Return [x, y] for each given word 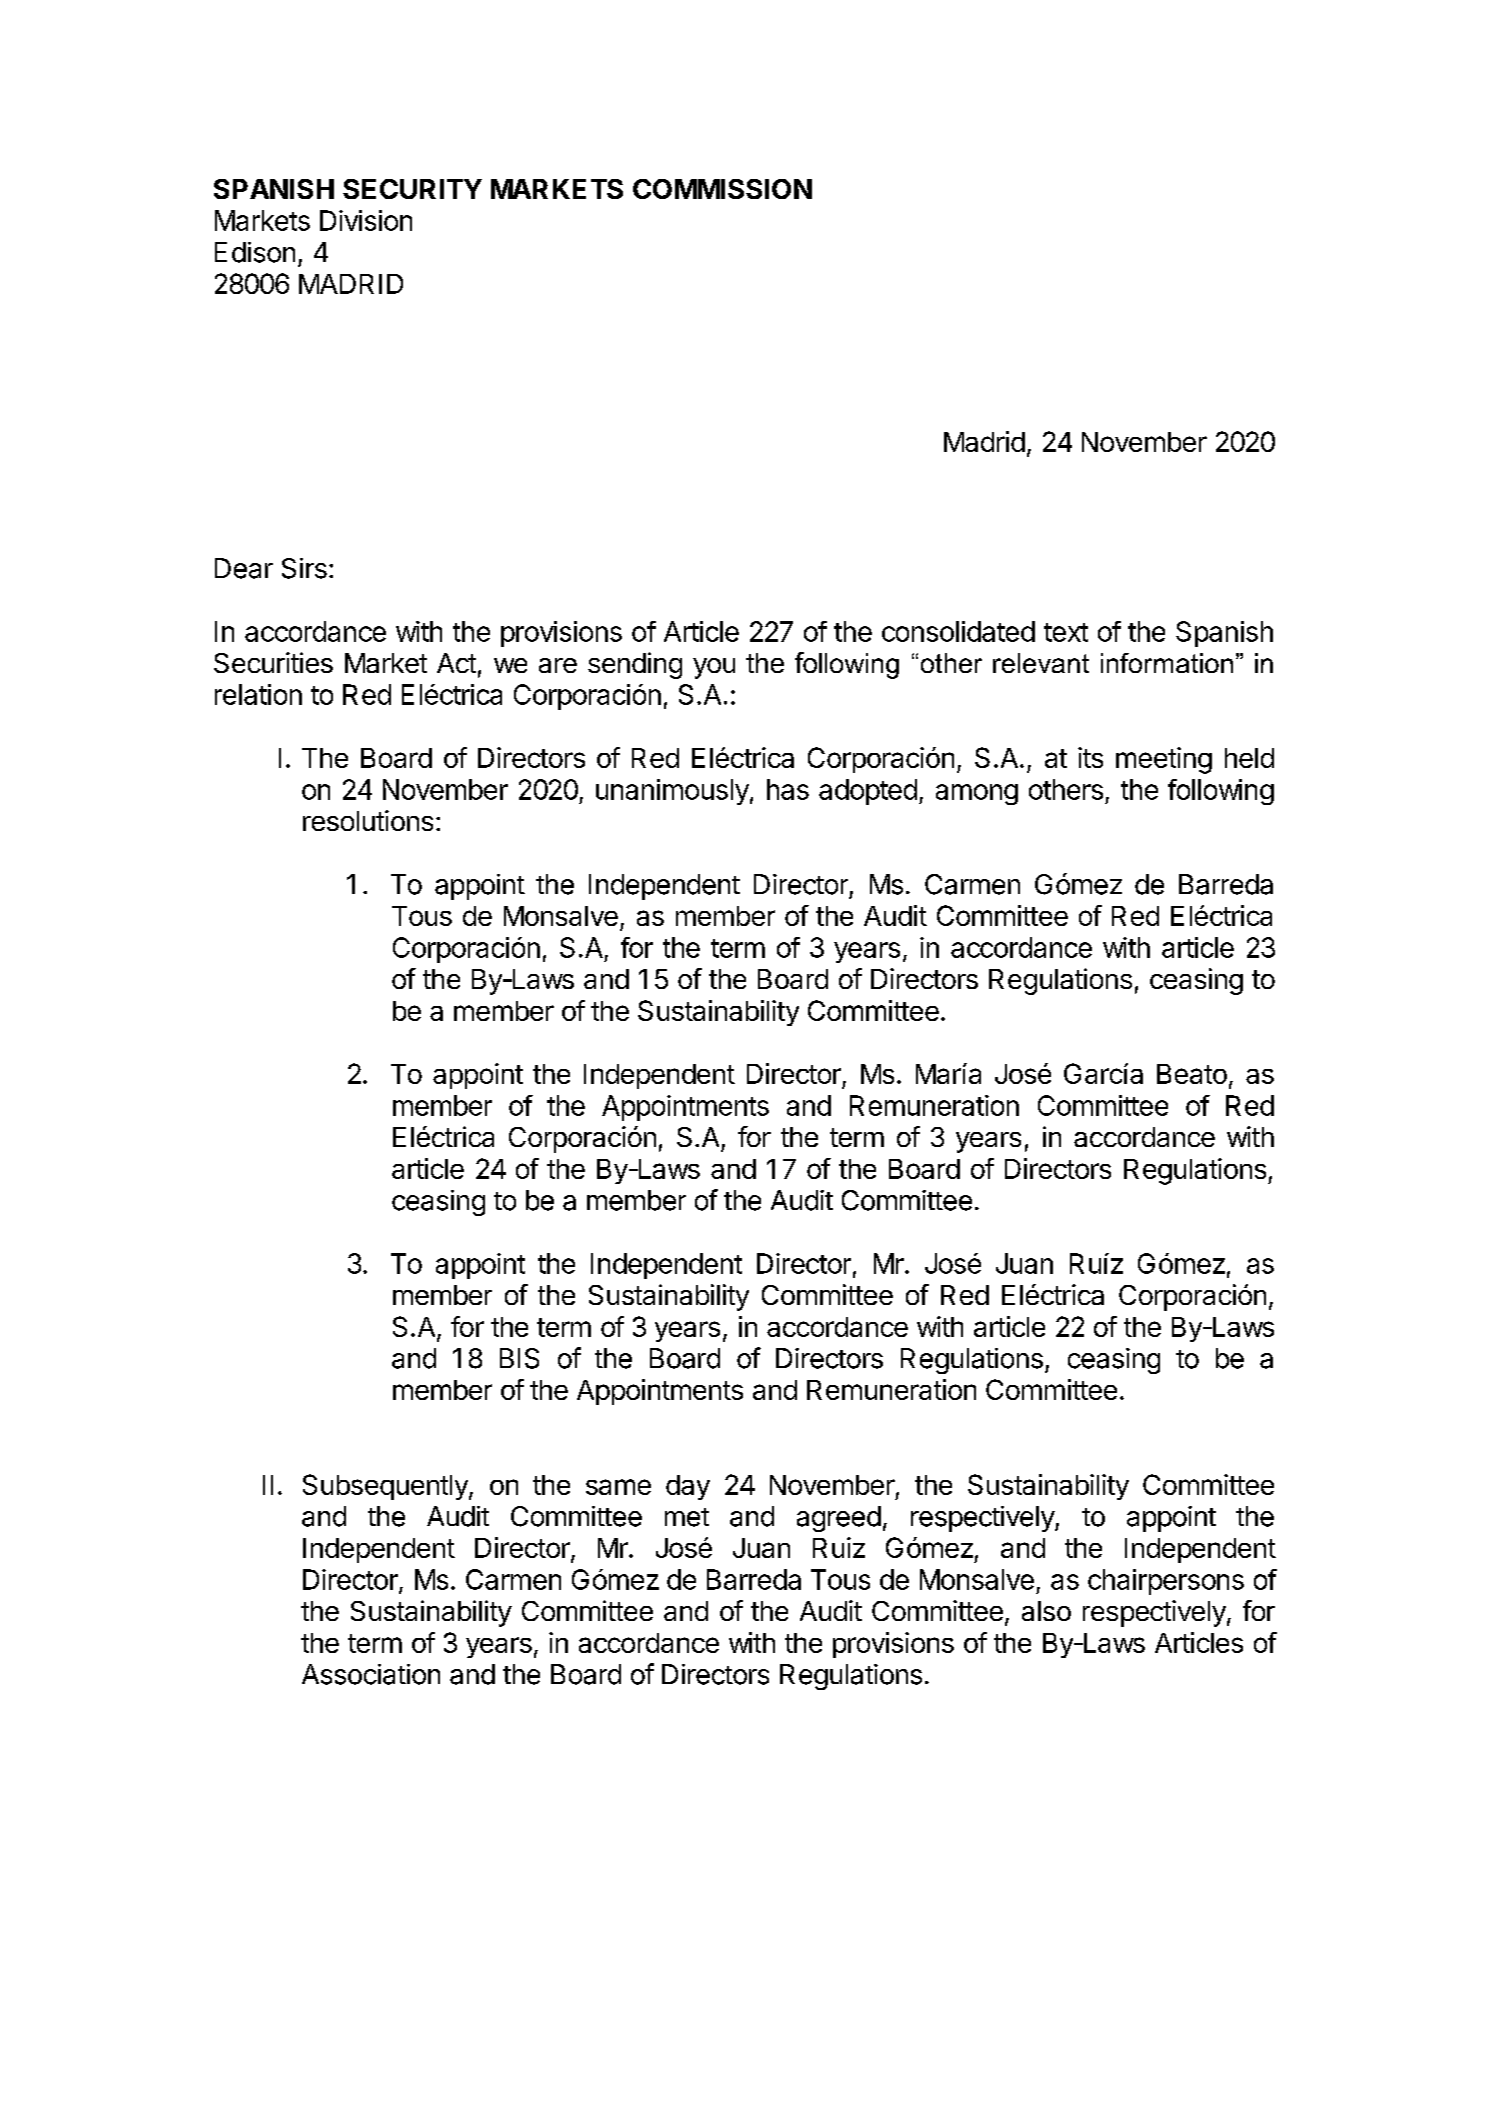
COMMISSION [722, 189]
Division [366, 220]
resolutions [368, 820]
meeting [1164, 760]
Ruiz [839, 1547]
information [1167, 663]
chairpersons [1166, 1582]
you [714, 668]
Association [371, 1674]
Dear [244, 568]
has [788, 789]
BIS [519, 1358]
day [688, 1487]
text [1066, 632]
